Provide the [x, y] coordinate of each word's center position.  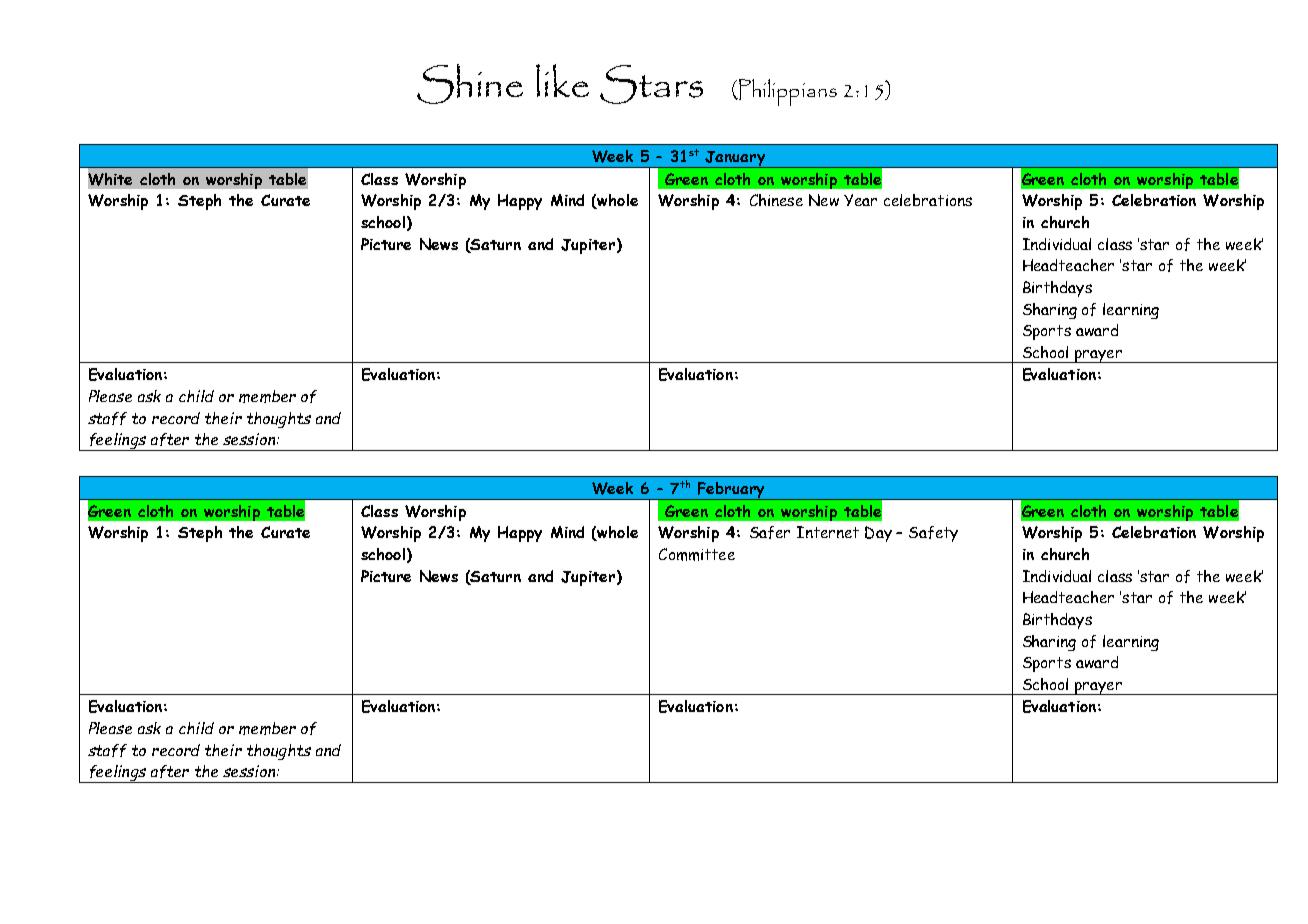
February [731, 491]
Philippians [787, 92]
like [562, 80]
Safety [933, 534]
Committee [697, 554]
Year [860, 200]
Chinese [776, 200]
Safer [770, 532]
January [735, 159]
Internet [828, 532]
